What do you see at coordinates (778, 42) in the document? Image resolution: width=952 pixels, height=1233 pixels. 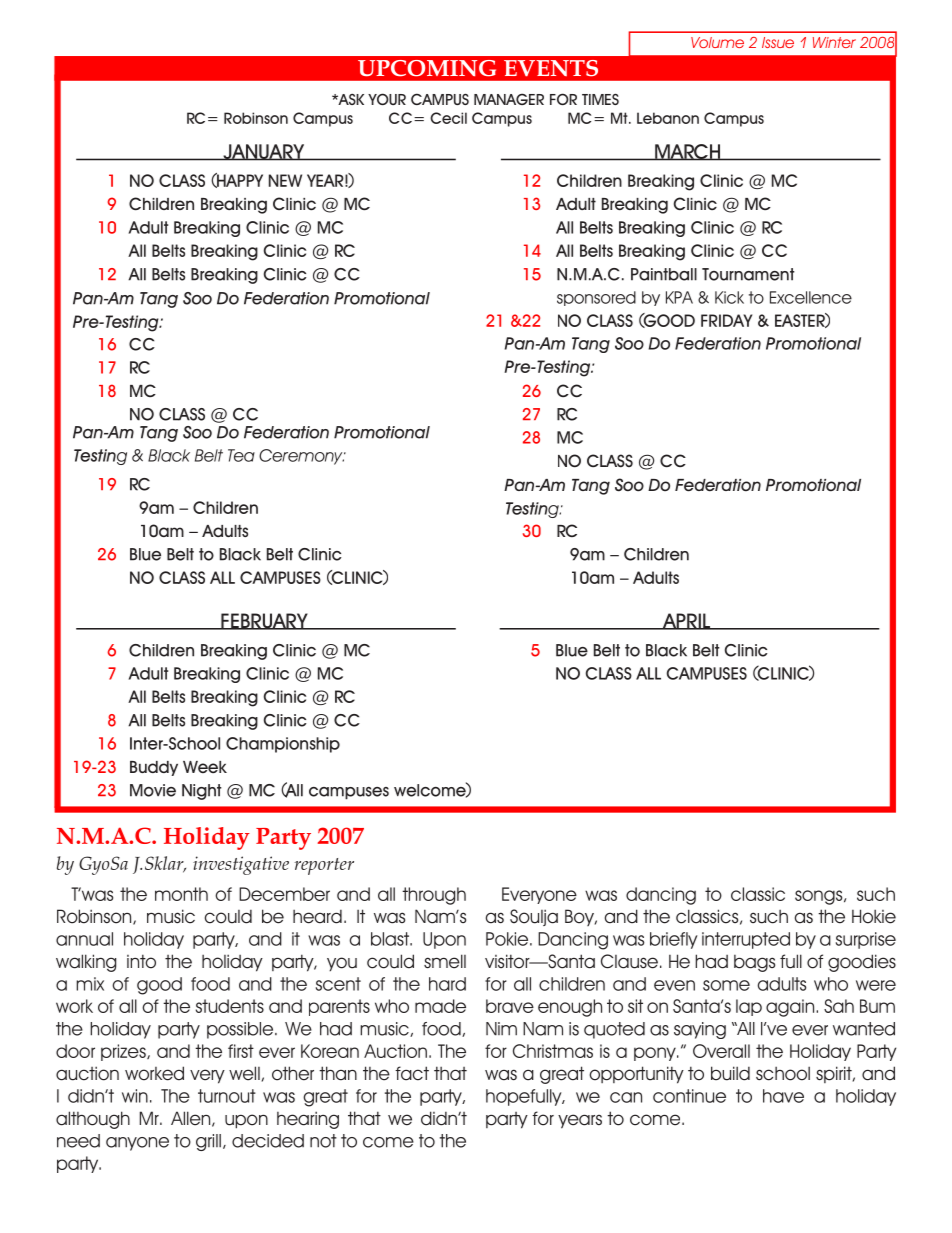 I see `Issue` at bounding box center [778, 42].
